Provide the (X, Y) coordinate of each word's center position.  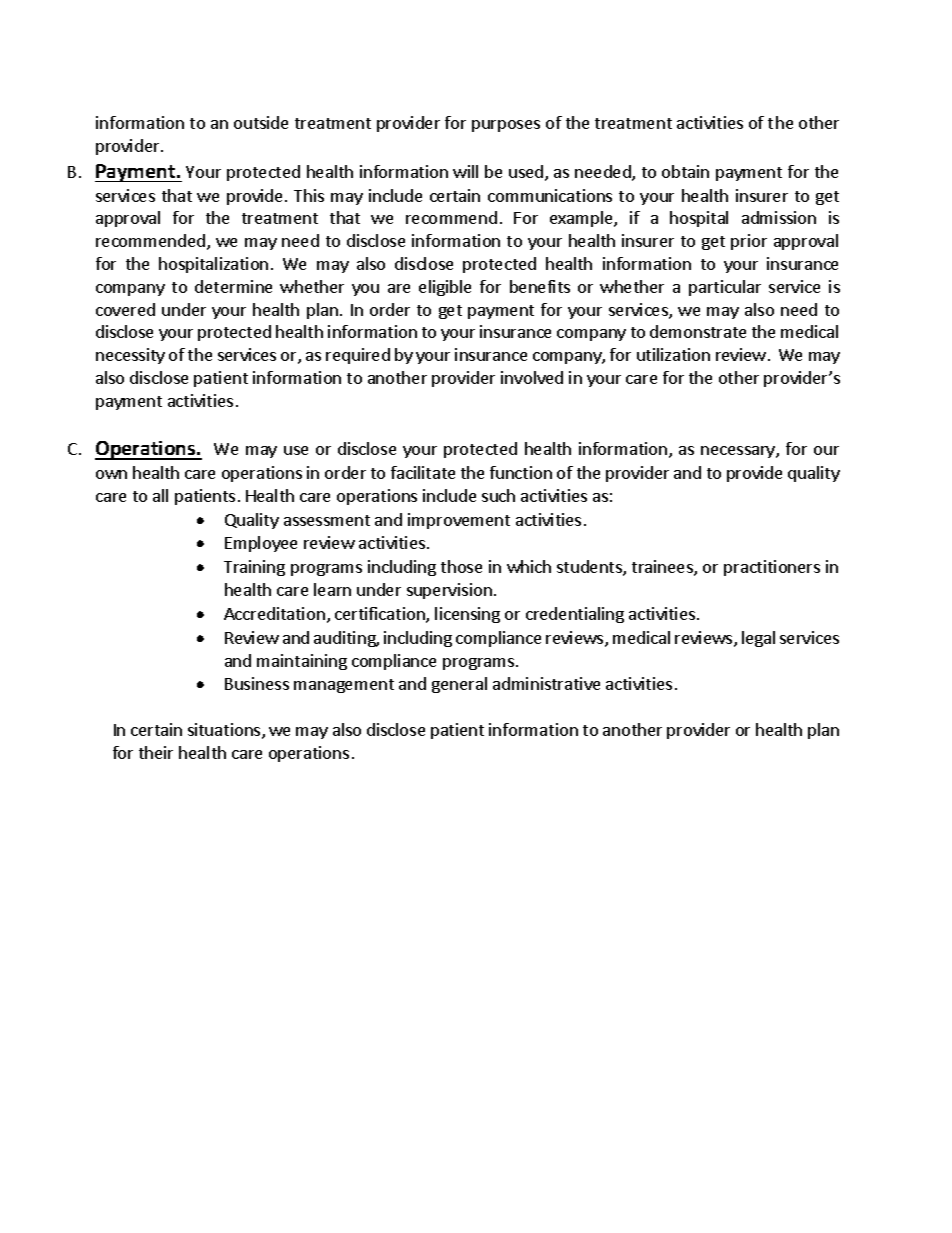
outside (261, 122)
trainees (663, 568)
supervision (449, 591)
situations (225, 731)
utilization (673, 354)
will (465, 171)
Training (254, 568)
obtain (685, 171)
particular (725, 288)
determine (233, 286)
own (111, 474)
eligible (445, 288)
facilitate (423, 472)
